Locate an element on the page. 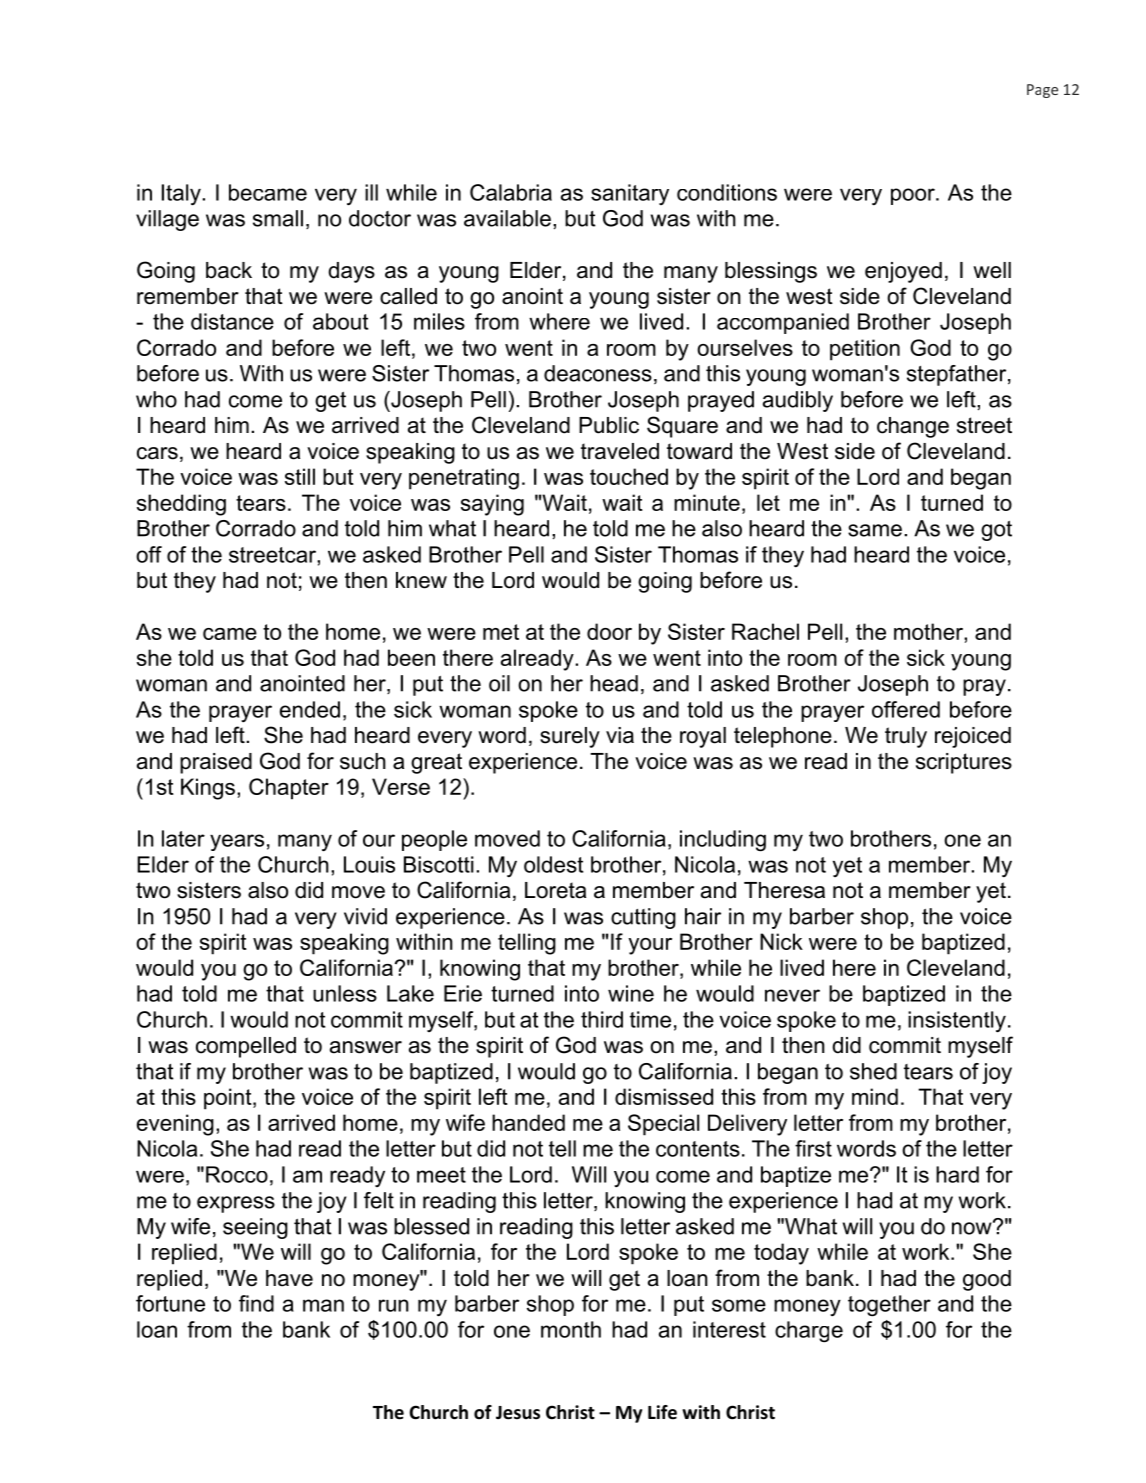 The height and width of the document is (1483, 1146). insistently is located at coordinates (957, 1022).
